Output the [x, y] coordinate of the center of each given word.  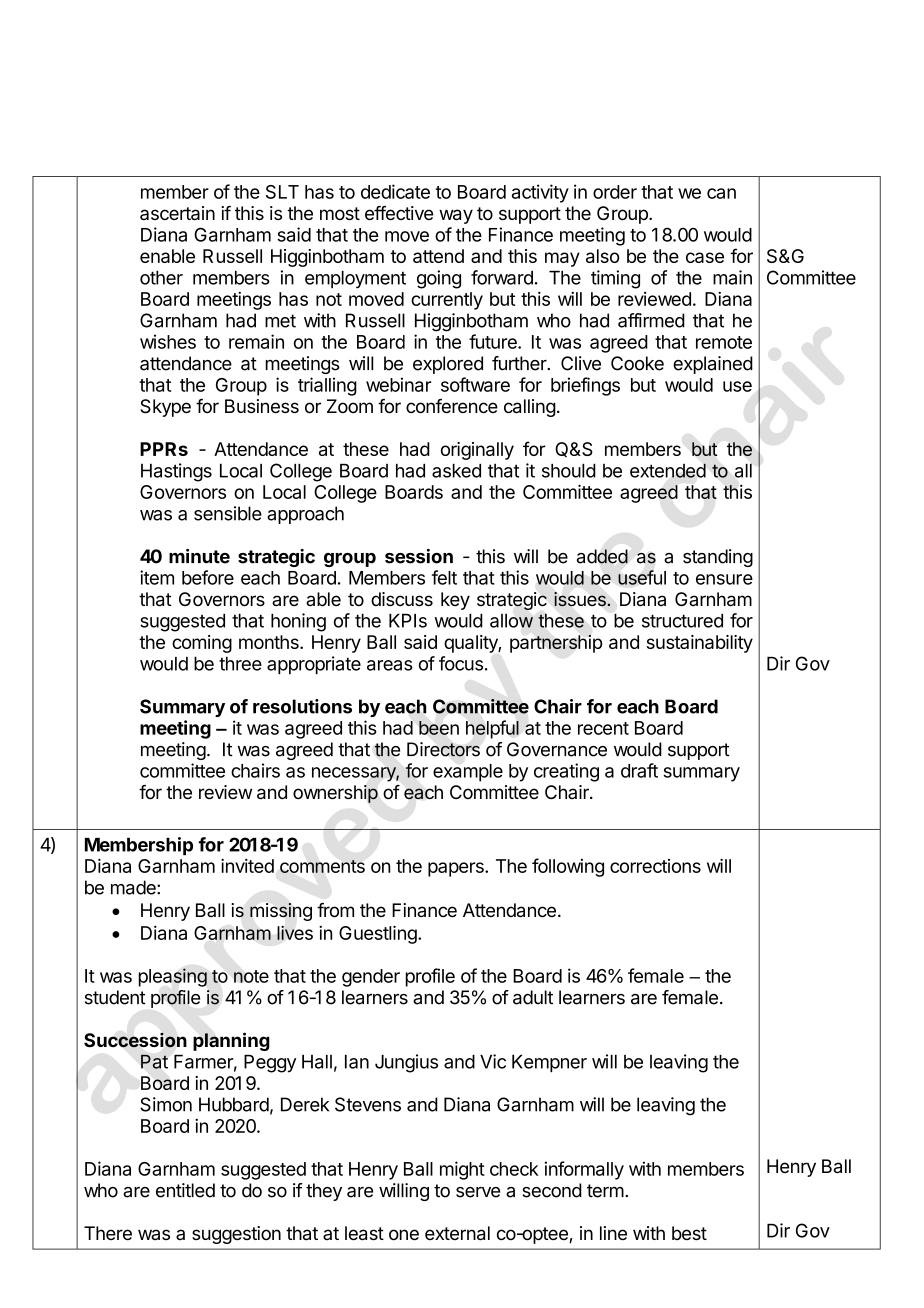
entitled [185, 1190]
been [439, 728]
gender [371, 978]
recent [603, 728]
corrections [655, 866]
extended [668, 470]
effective [399, 213]
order [615, 192]
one [404, 1235]
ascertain [177, 213]
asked [456, 471]
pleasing [173, 977]
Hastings [176, 472]
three [240, 664]
